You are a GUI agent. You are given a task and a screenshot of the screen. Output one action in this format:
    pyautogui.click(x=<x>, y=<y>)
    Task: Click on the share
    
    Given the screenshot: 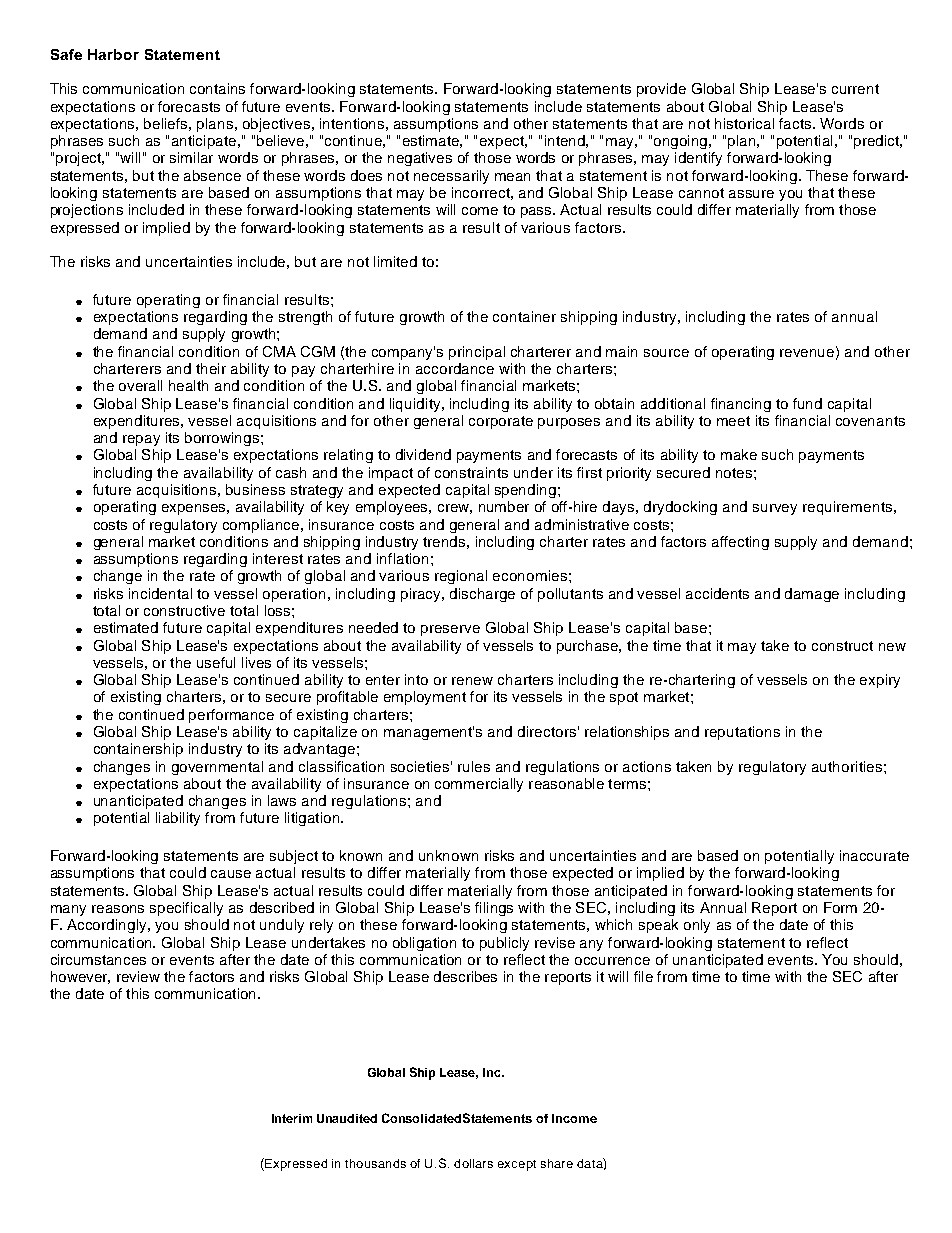 What is the action you would take?
    pyautogui.click(x=557, y=1163)
